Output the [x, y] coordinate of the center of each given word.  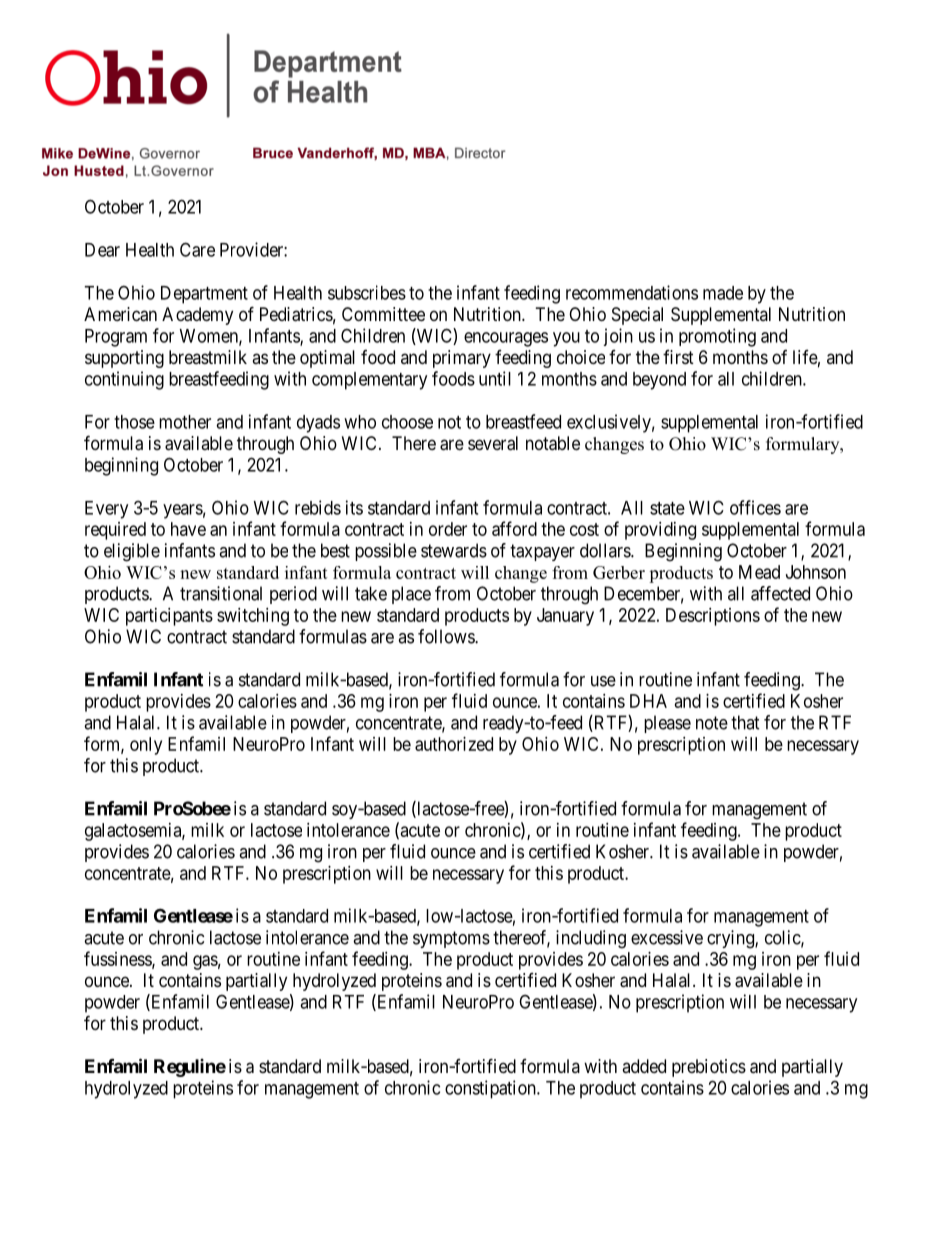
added [644, 1066]
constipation [491, 1089]
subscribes [367, 292]
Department [204, 295]
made [723, 293]
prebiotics [709, 1068]
